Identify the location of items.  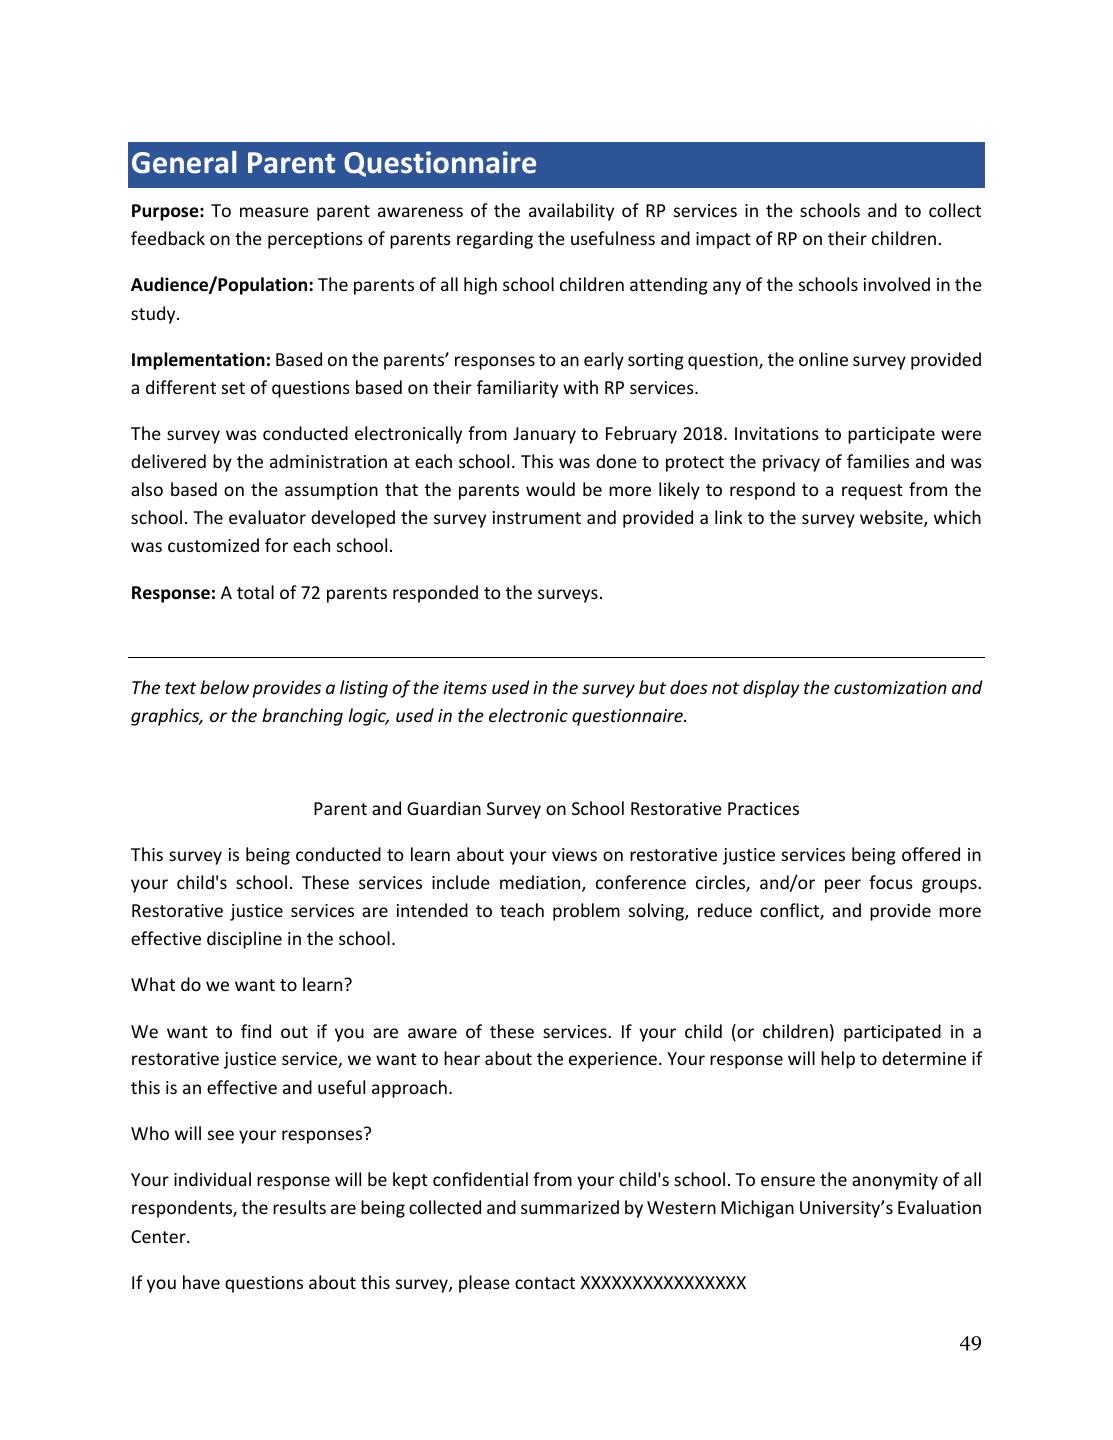
(465, 687).
